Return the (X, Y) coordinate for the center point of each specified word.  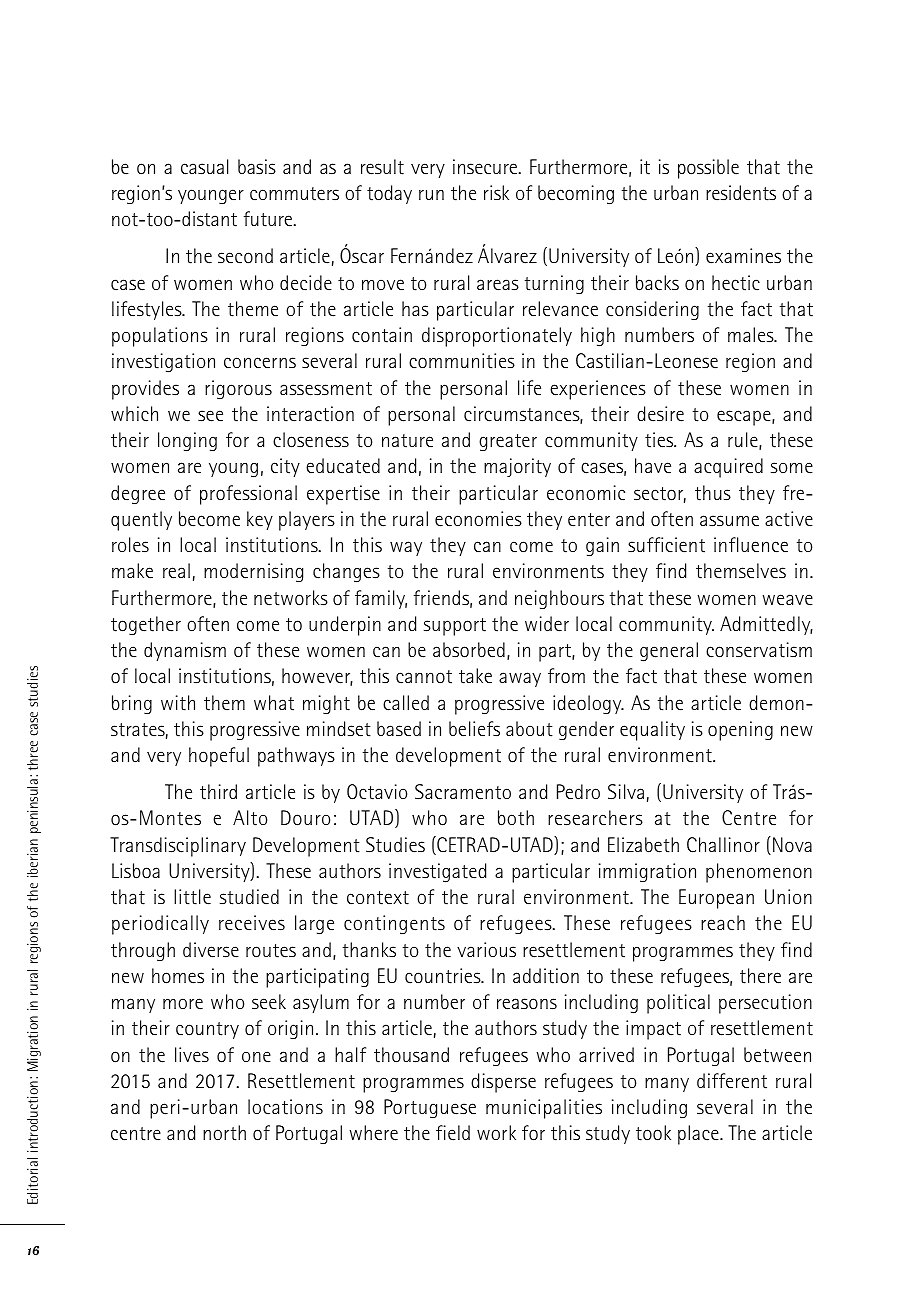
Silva (626, 792)
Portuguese (430, 1108)
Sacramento (463, 792)
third (218, 792)
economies (478, 519)
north (224, 1133)
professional (248, 495)
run (431, 195)
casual (204, 167)
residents (741, 193)
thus (713, 493)
